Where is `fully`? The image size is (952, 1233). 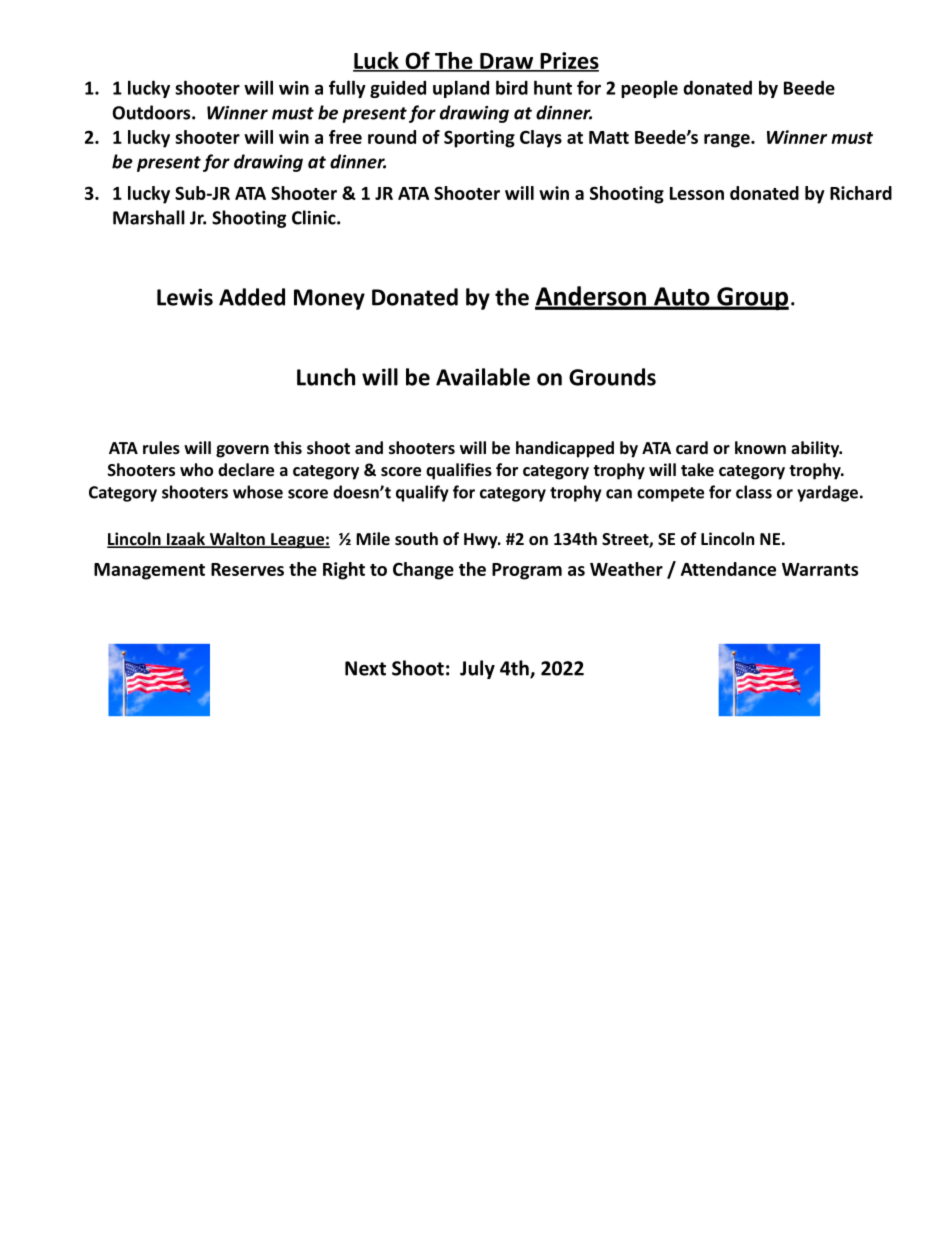
fully is located at coordinates (347, 89).
